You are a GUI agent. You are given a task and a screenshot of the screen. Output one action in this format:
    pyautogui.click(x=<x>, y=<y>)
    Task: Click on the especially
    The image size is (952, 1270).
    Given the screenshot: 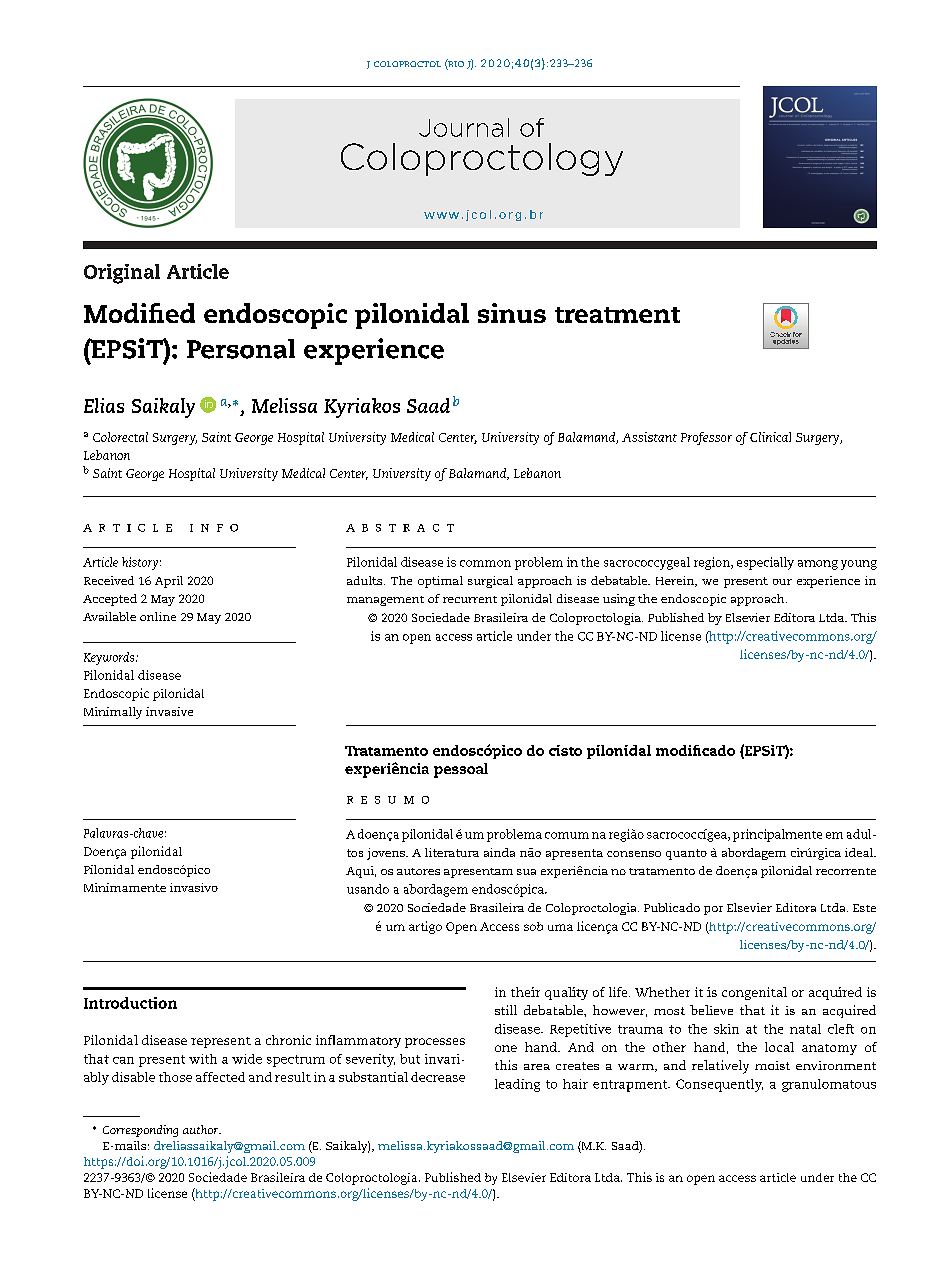 What is the action you would take?
    pyautogui.click(x=765, y=563)
